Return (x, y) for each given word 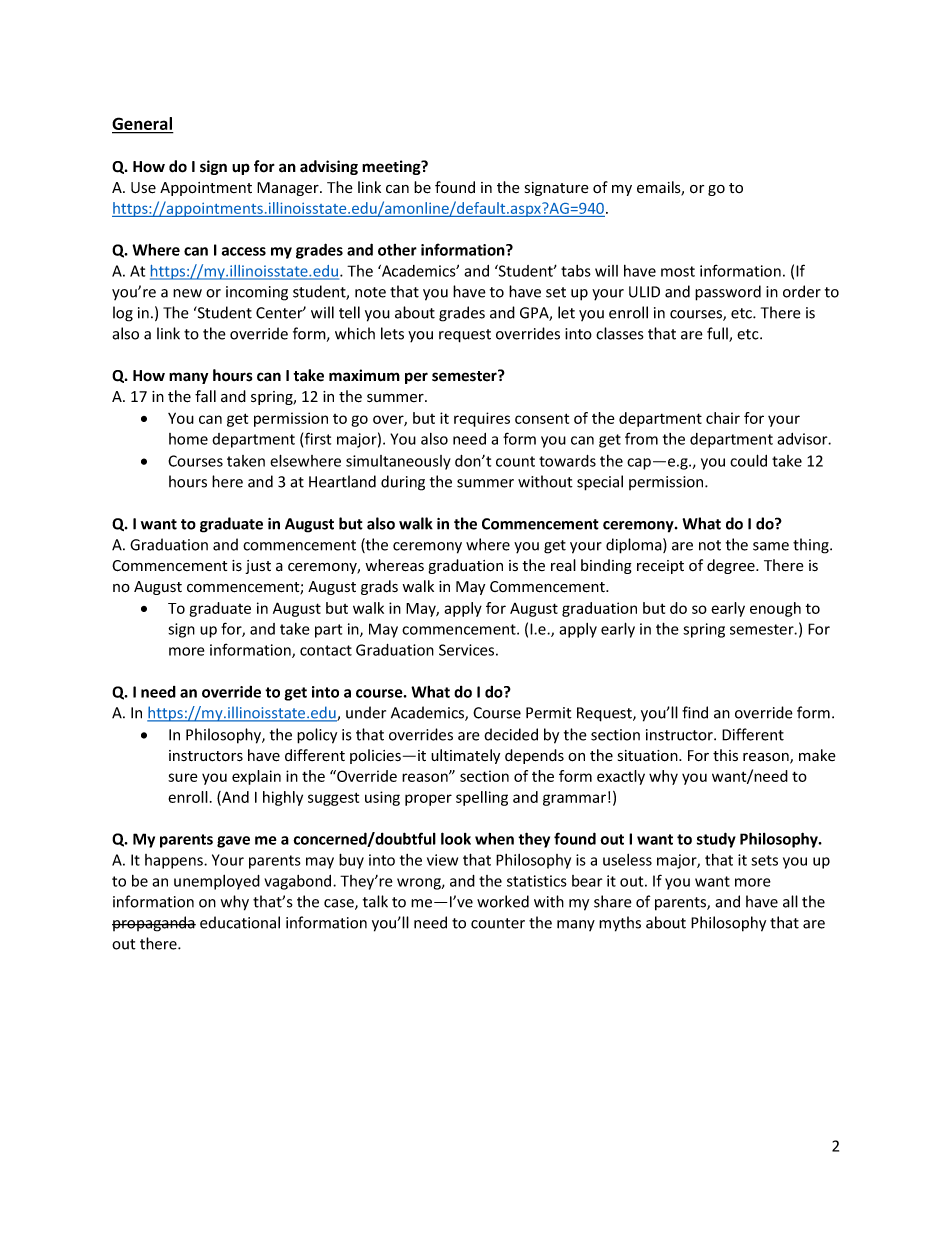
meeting (392, 167)
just (258, 567)
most (678, 271)
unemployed (217, 882)
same (771, 546)
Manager (289, 189)
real (563, 565)
